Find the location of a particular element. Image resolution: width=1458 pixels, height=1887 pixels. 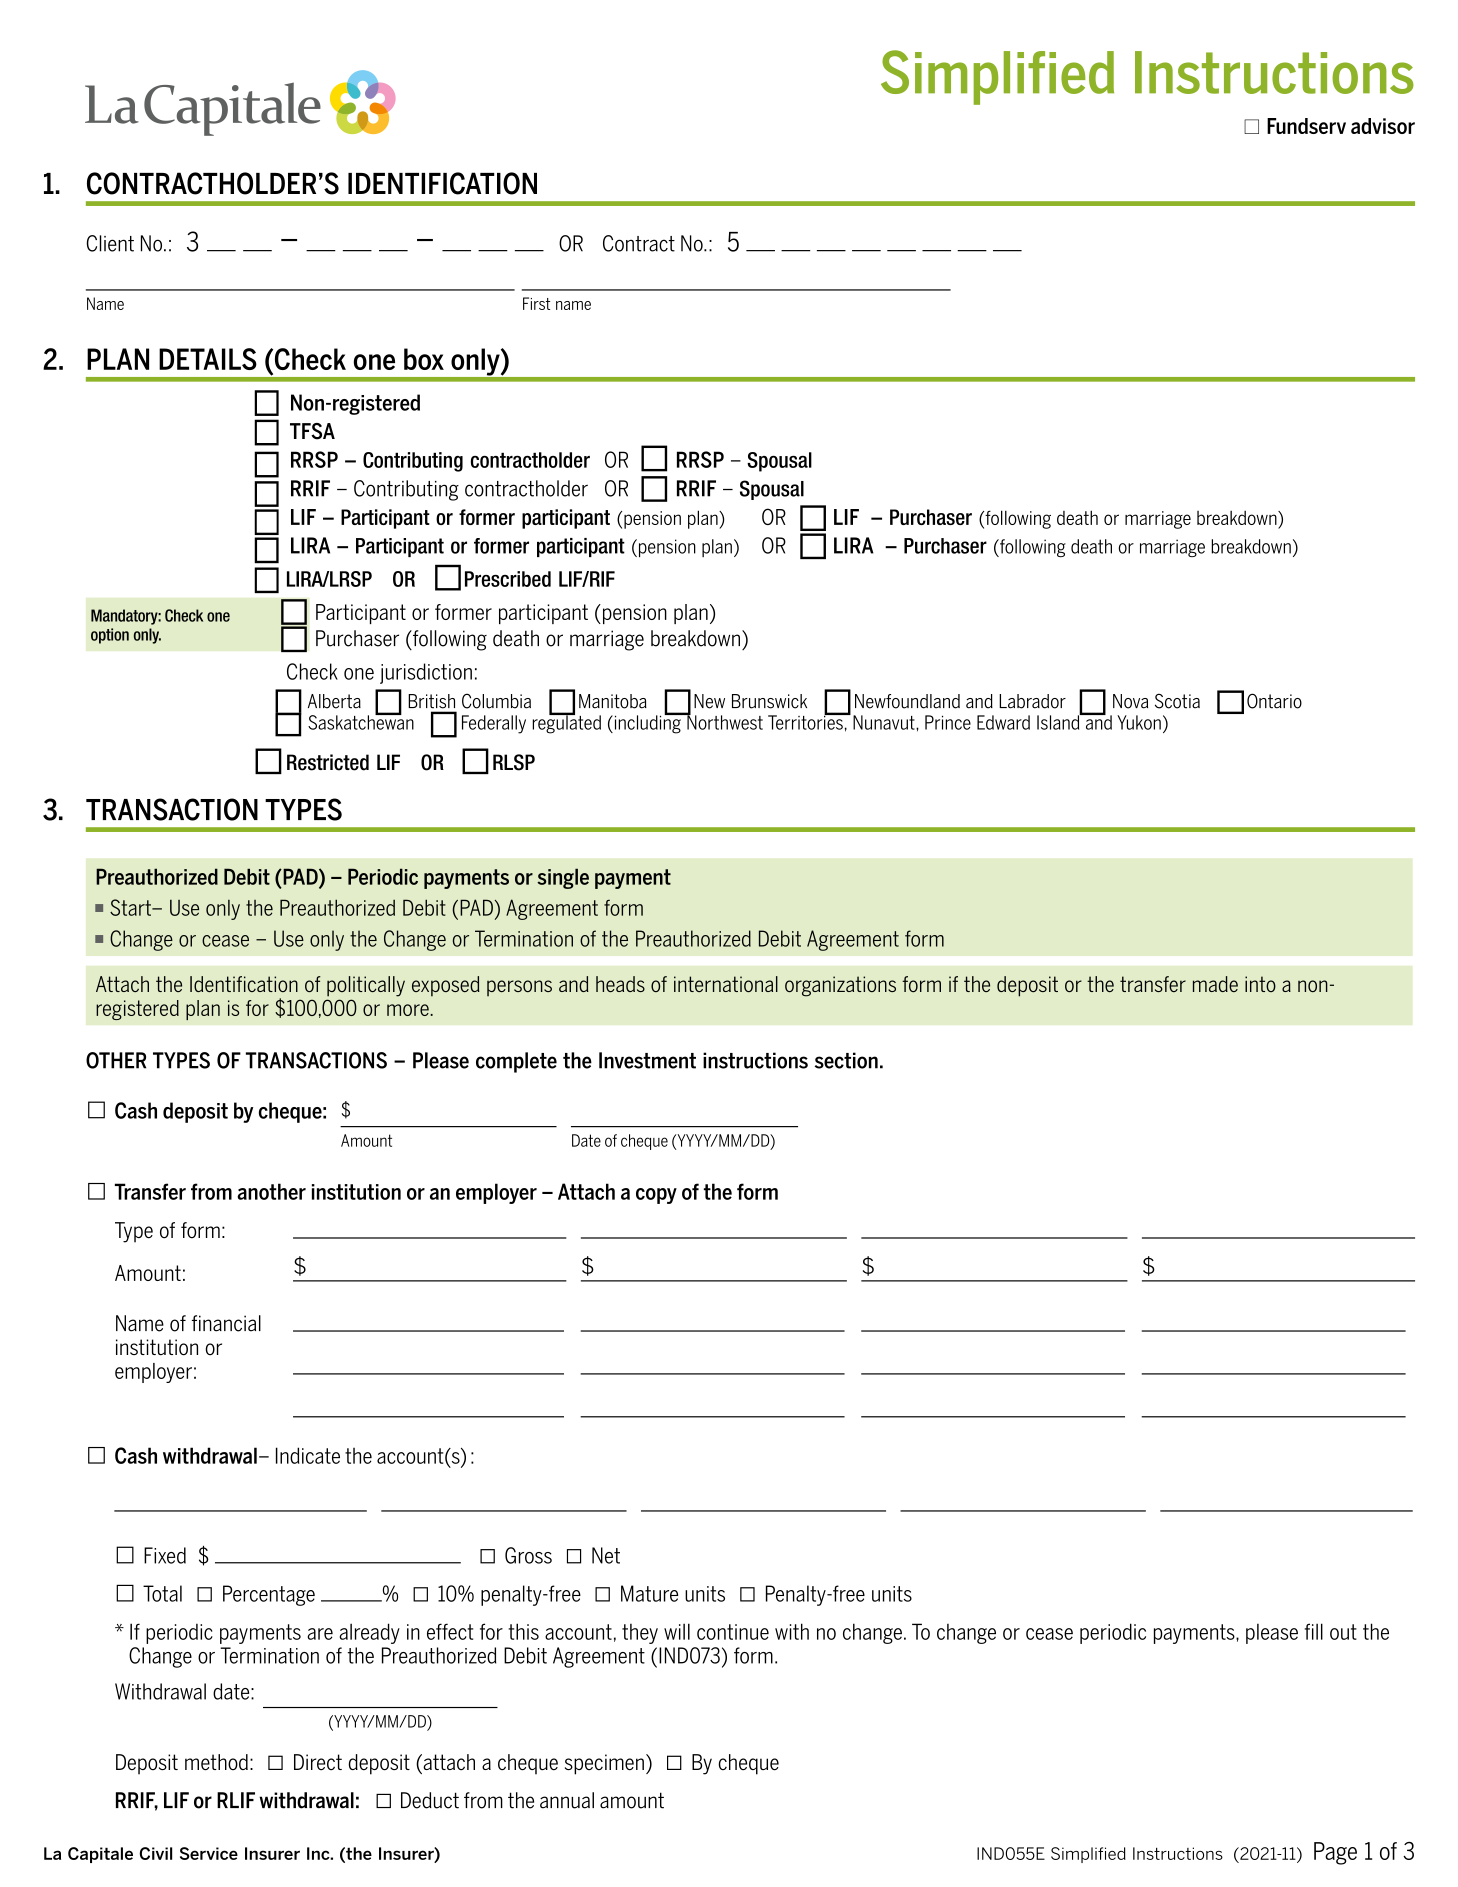

specimen is located at coordinates (604, 1764).
